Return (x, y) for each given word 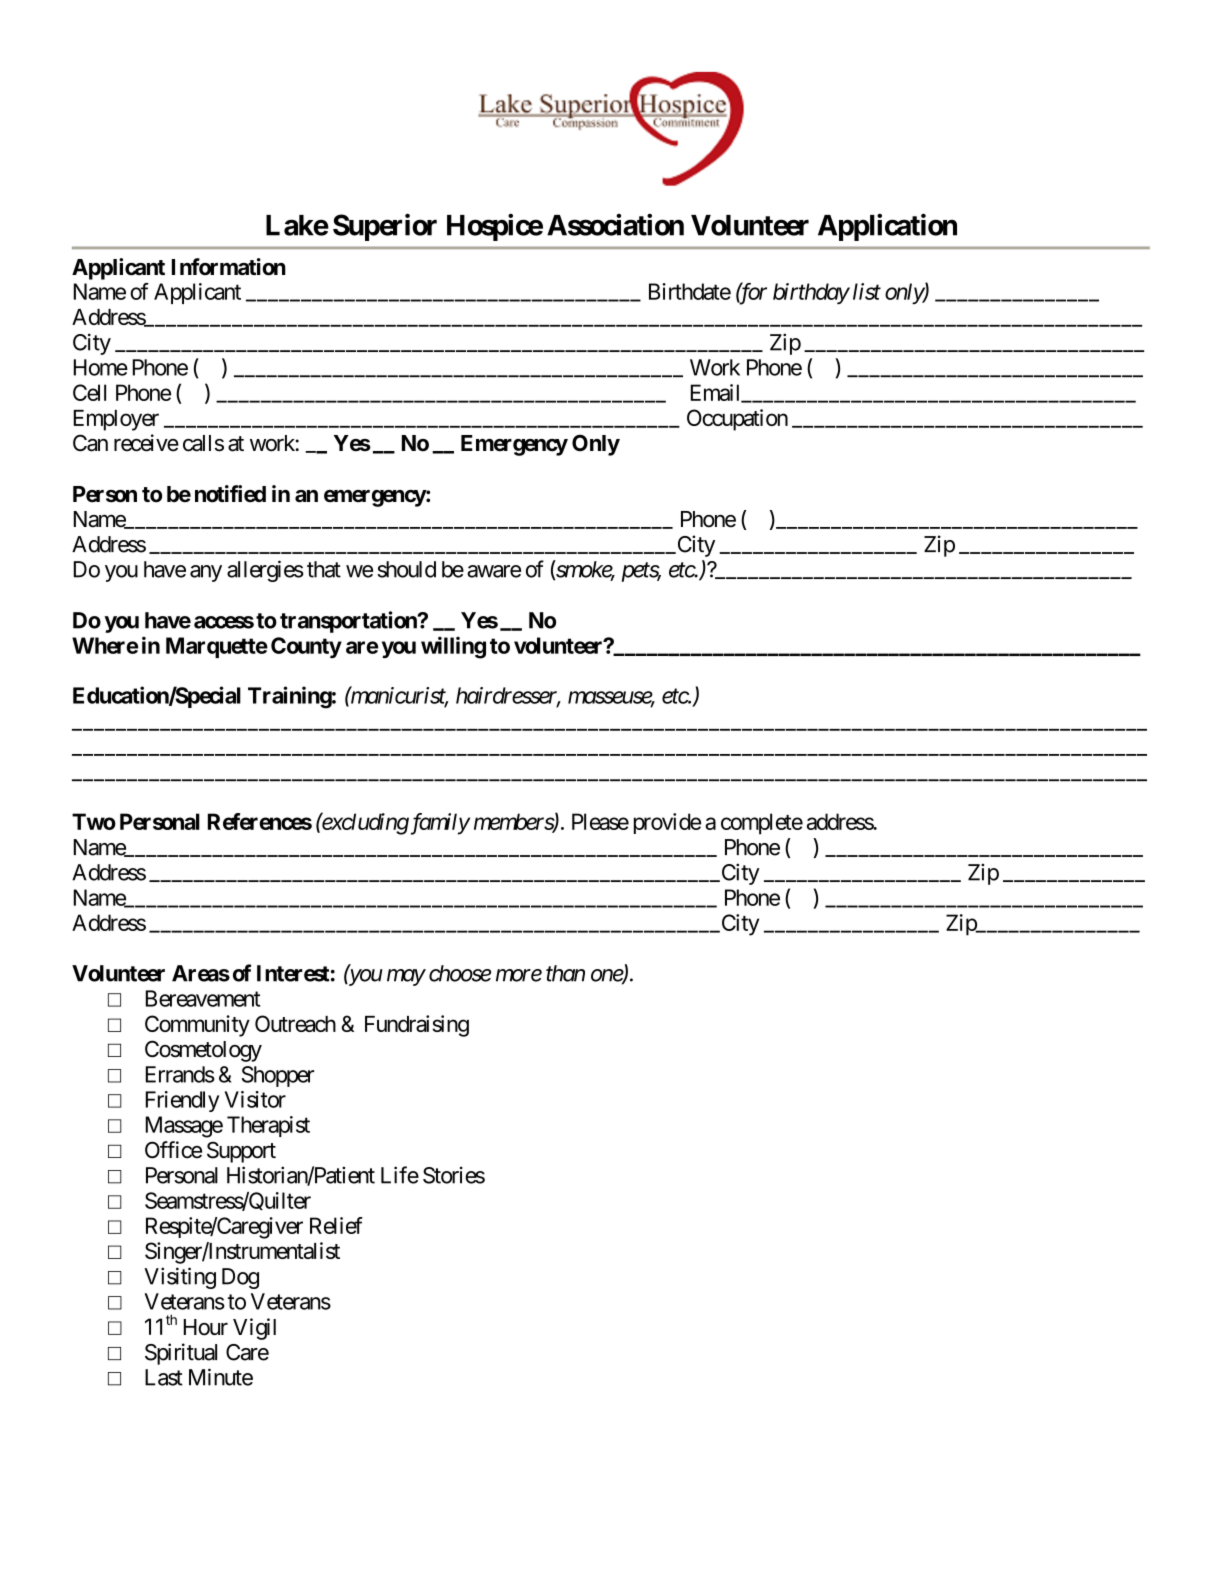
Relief (336, 1225)
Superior (385, 227)
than (565, 973)
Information (229, 267)
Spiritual (181, 1354)
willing (453, 647)
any (206, 573)
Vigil (254, 1329)
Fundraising (417, 1026)
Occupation (737, 420)
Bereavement (203, 998)
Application (887, 227)
